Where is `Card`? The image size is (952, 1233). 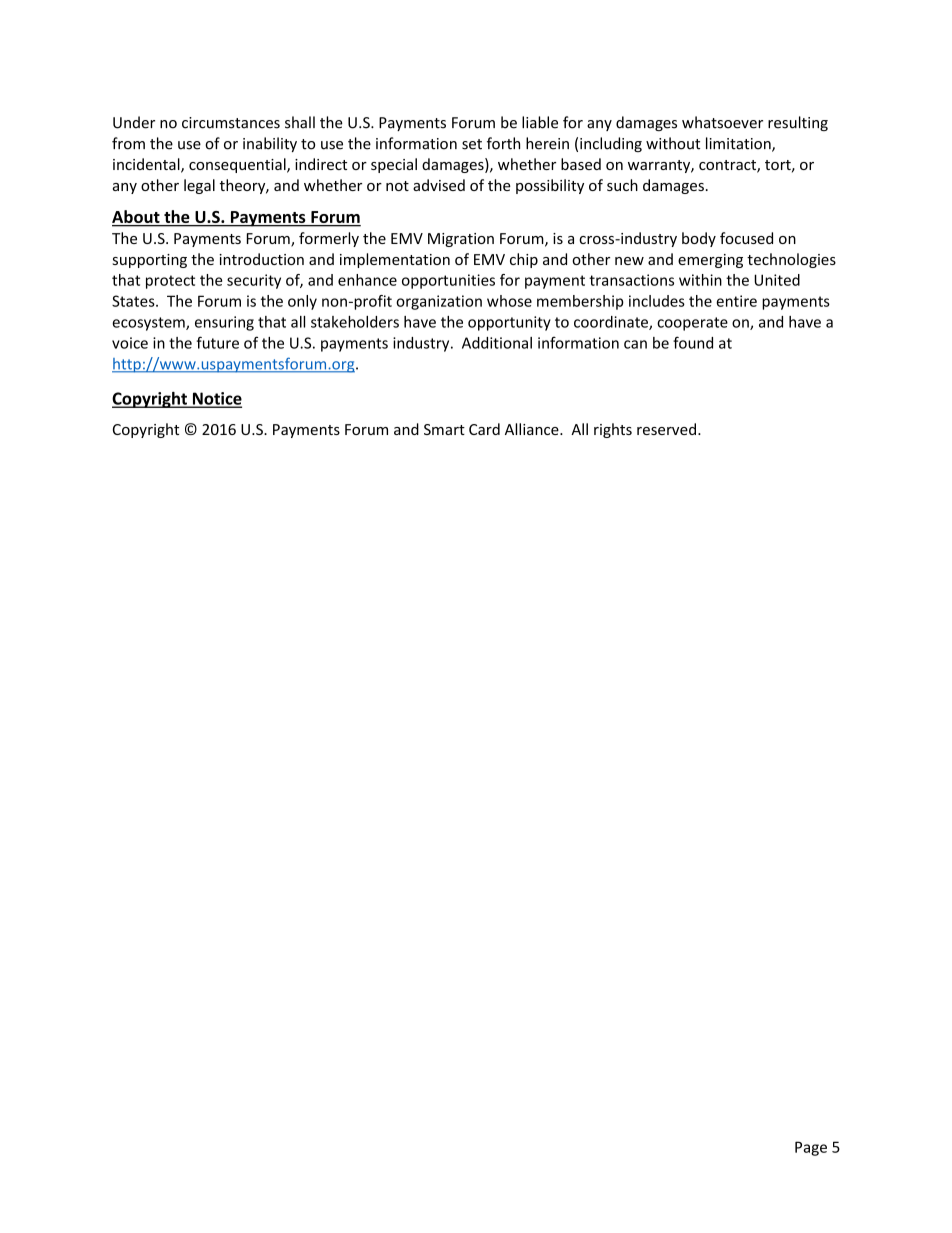
Card is located at coordinates (484, 429).
